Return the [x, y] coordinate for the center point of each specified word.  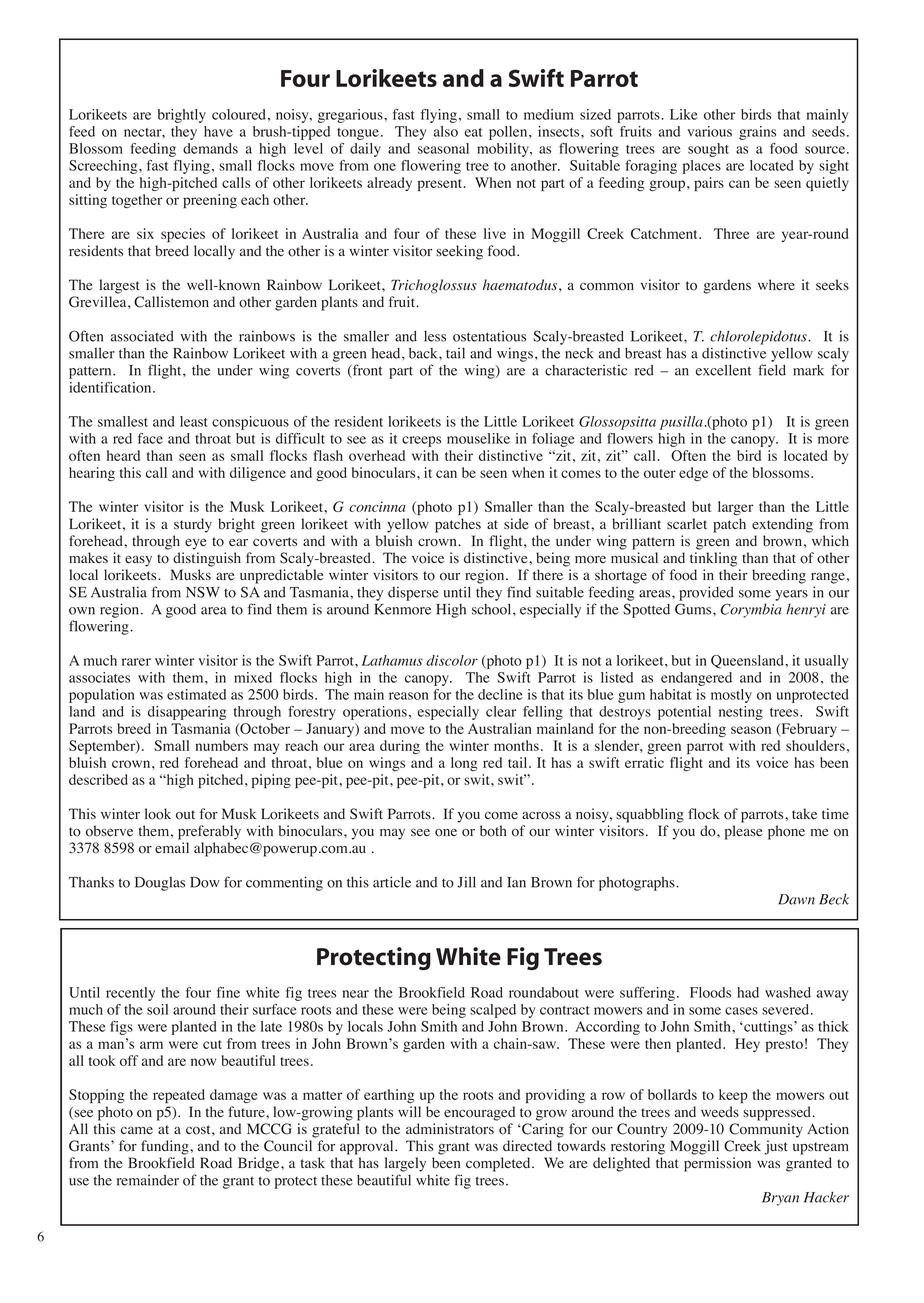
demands [210, 148]
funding [166, 1147]
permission [717, 1164]
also [446, 131]
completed [499, 1164]
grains [757, 133]
